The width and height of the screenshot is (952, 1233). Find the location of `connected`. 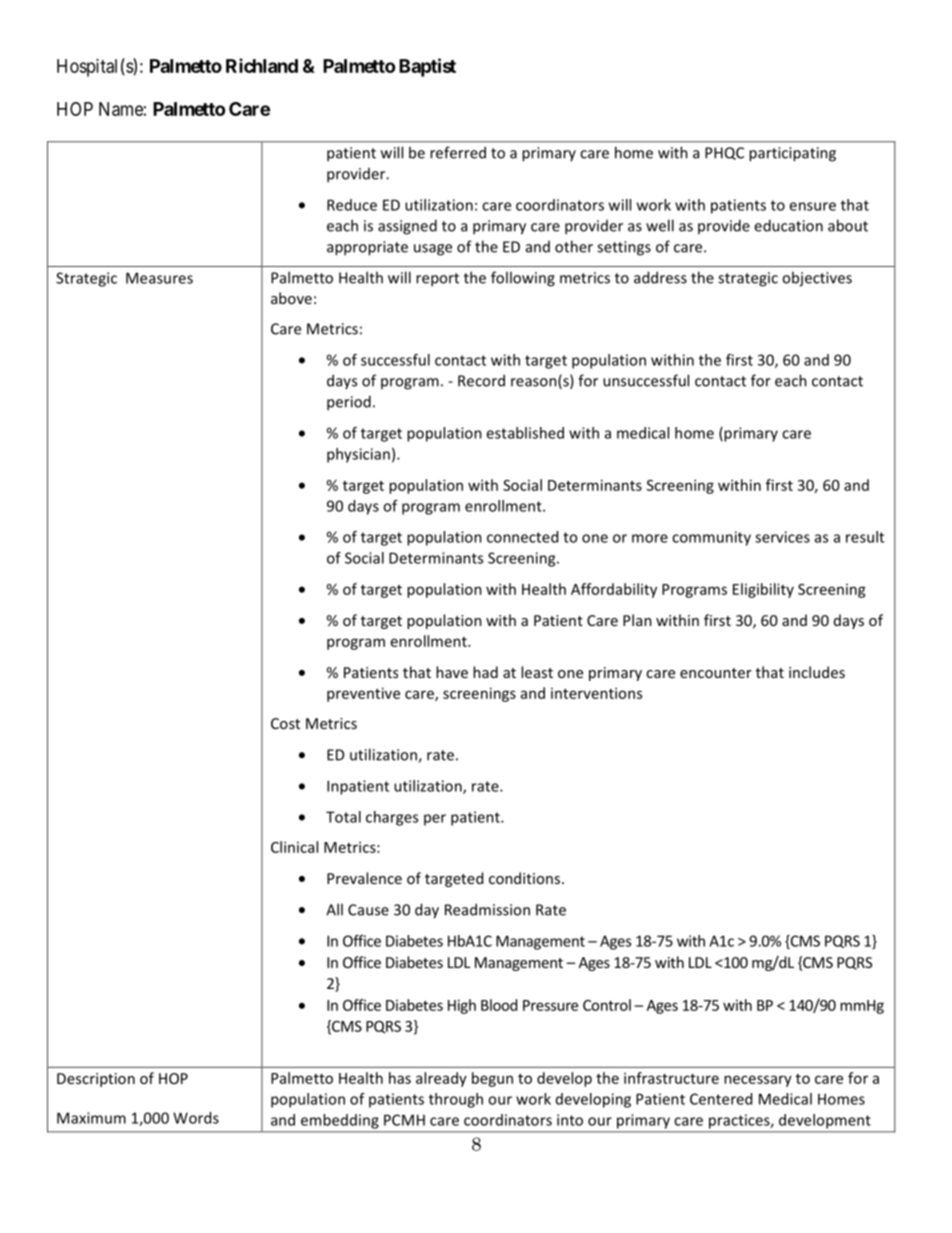

connected is located at coordinates (522, 537).
